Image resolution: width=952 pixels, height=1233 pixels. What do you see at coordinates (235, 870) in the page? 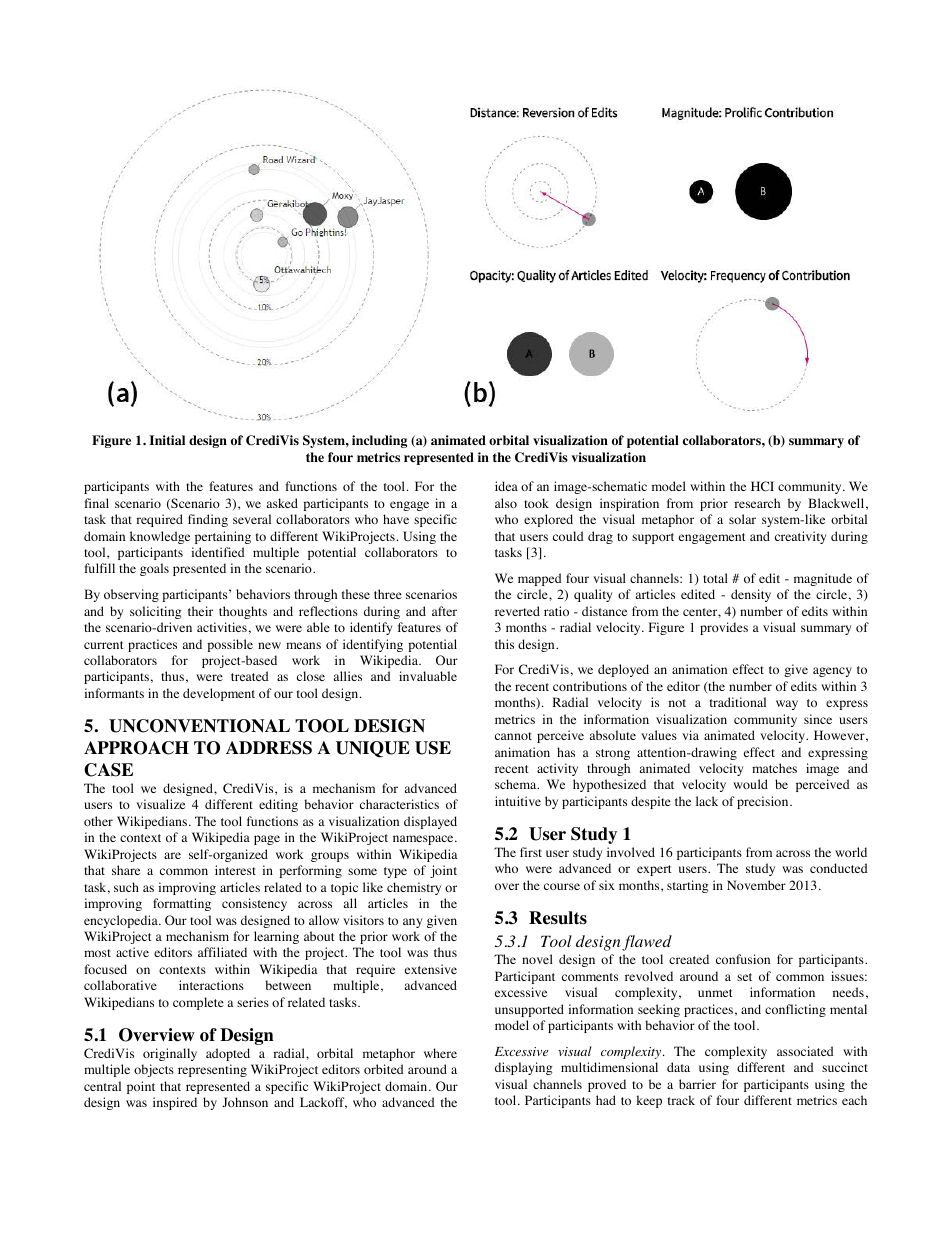
I see `interest` at bounding box center [235, 870].
